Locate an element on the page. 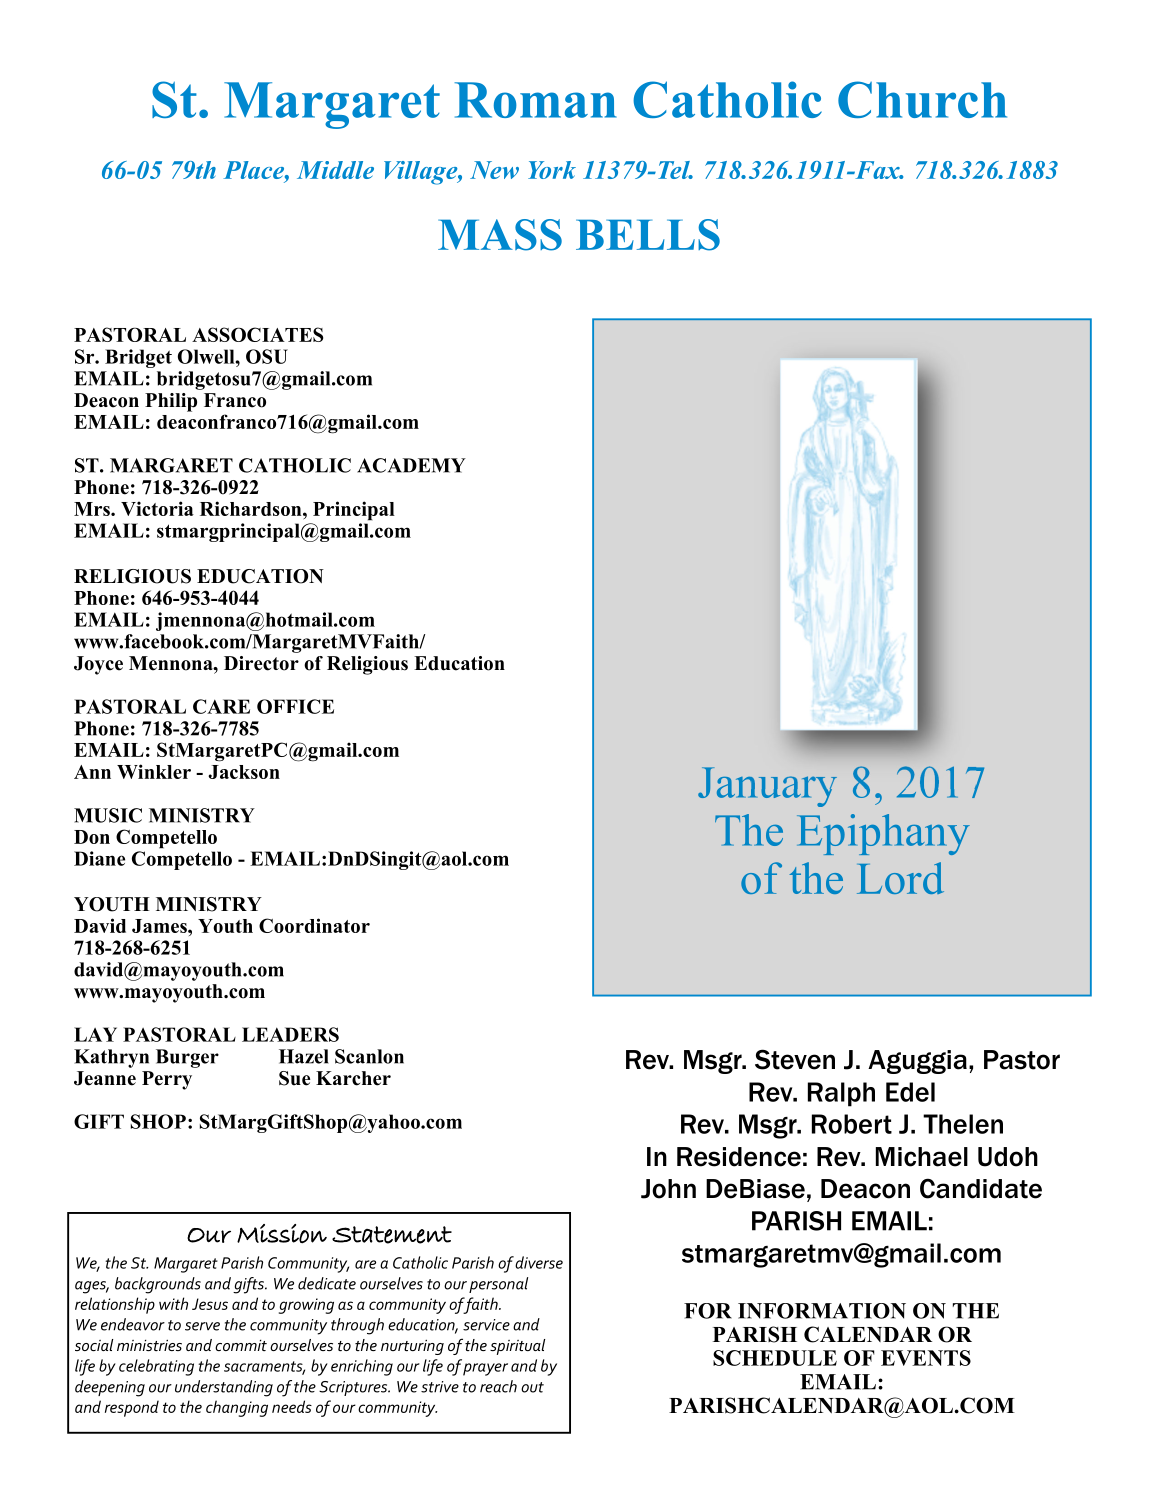 The width and height of the page is (1159, 1501). Epiphany is located at coordinates (883, 834).
